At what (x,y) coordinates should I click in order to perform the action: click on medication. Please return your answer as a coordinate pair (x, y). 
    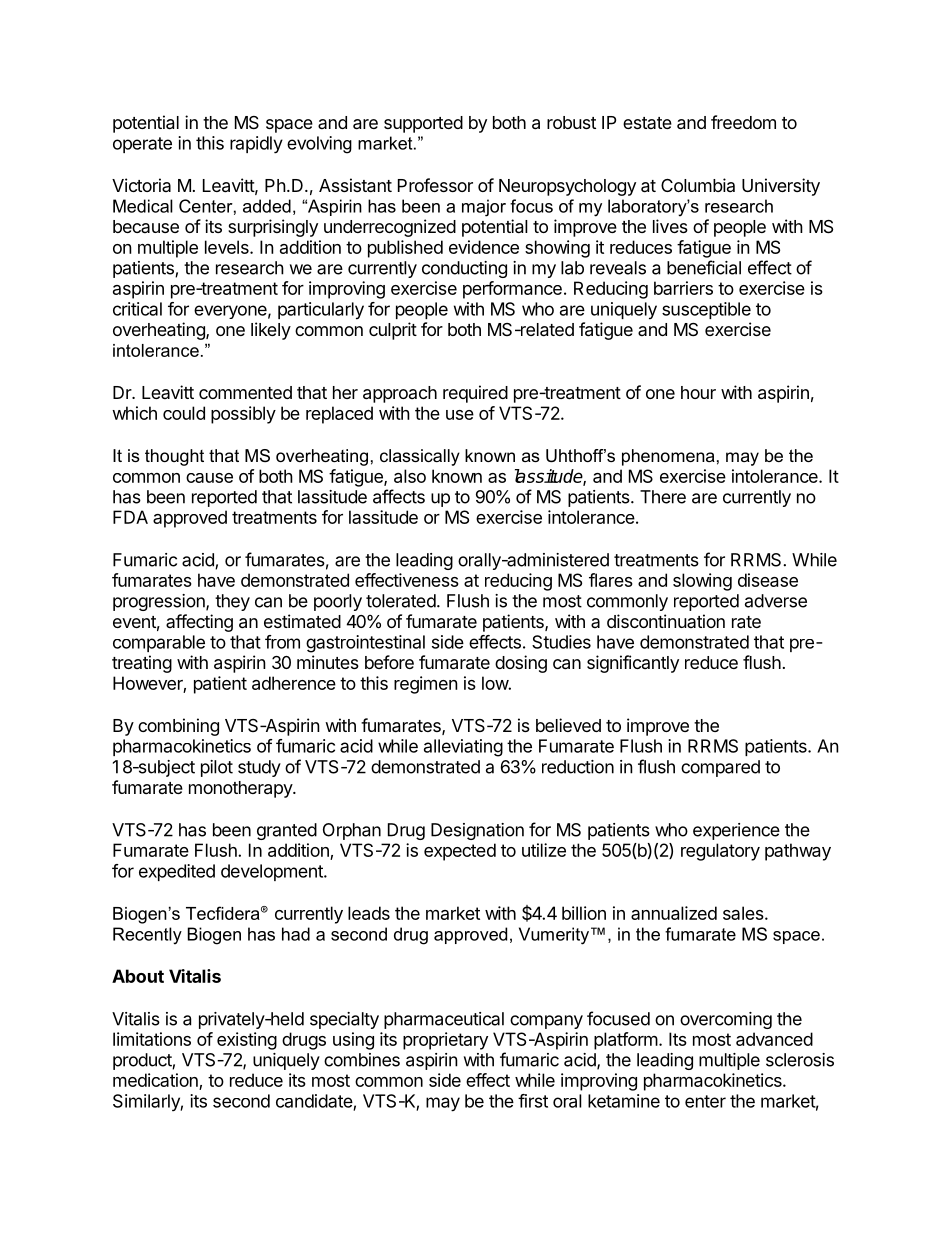
    Looking at the image, I should click on (156, 1081).
